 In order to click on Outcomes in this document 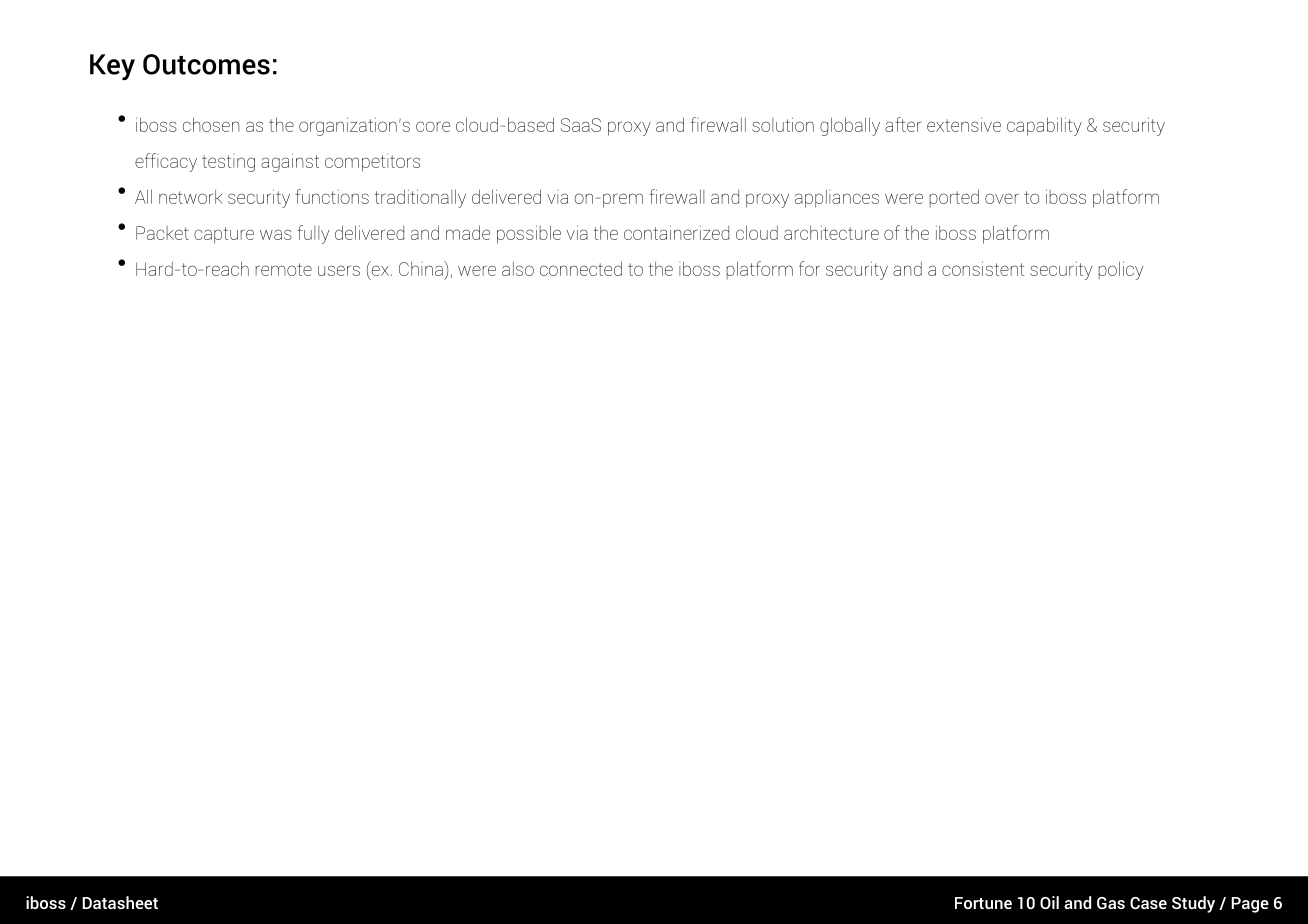, I will do `click(206, 64)`.
